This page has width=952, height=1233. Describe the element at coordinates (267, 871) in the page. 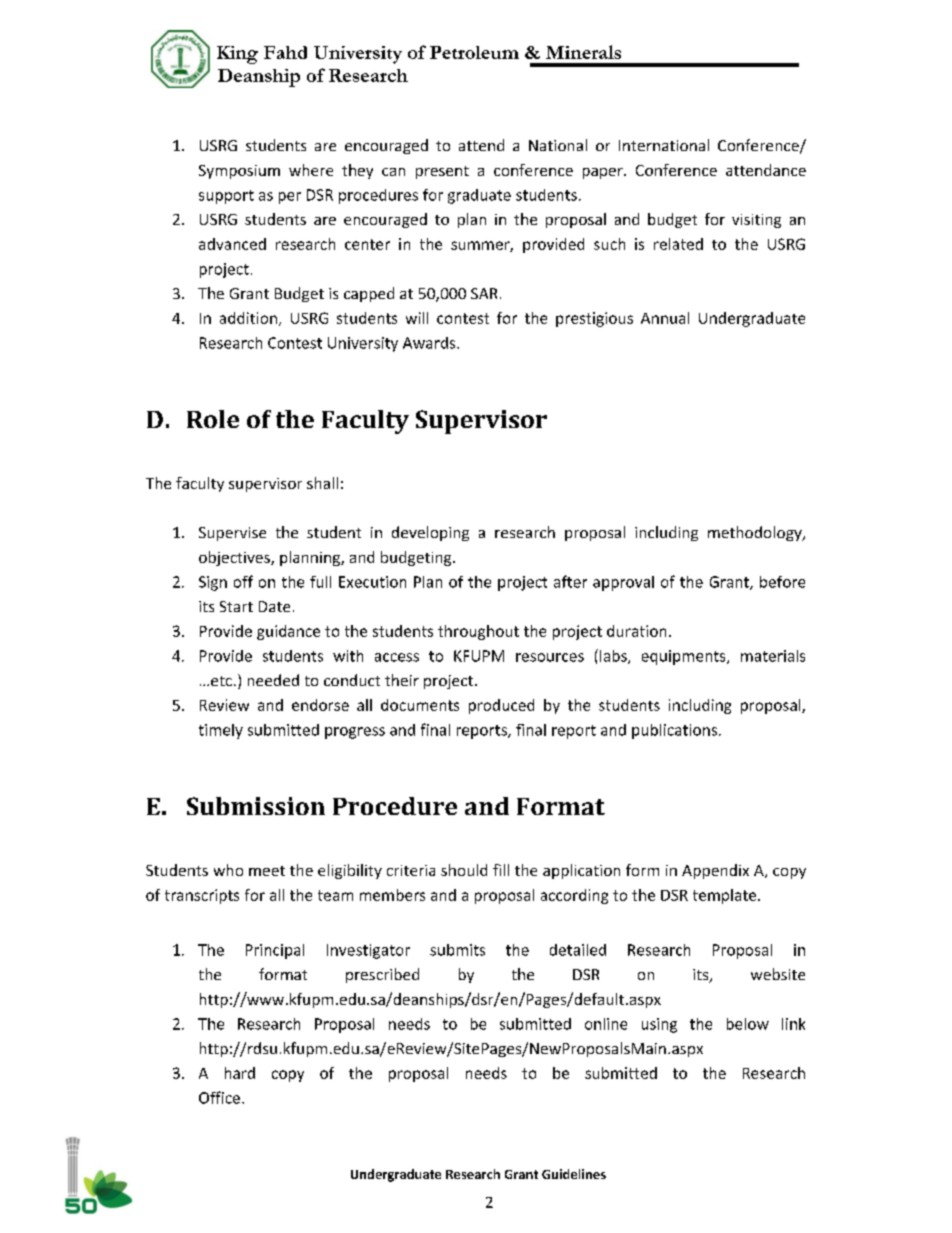

I see `meet` at that location.
